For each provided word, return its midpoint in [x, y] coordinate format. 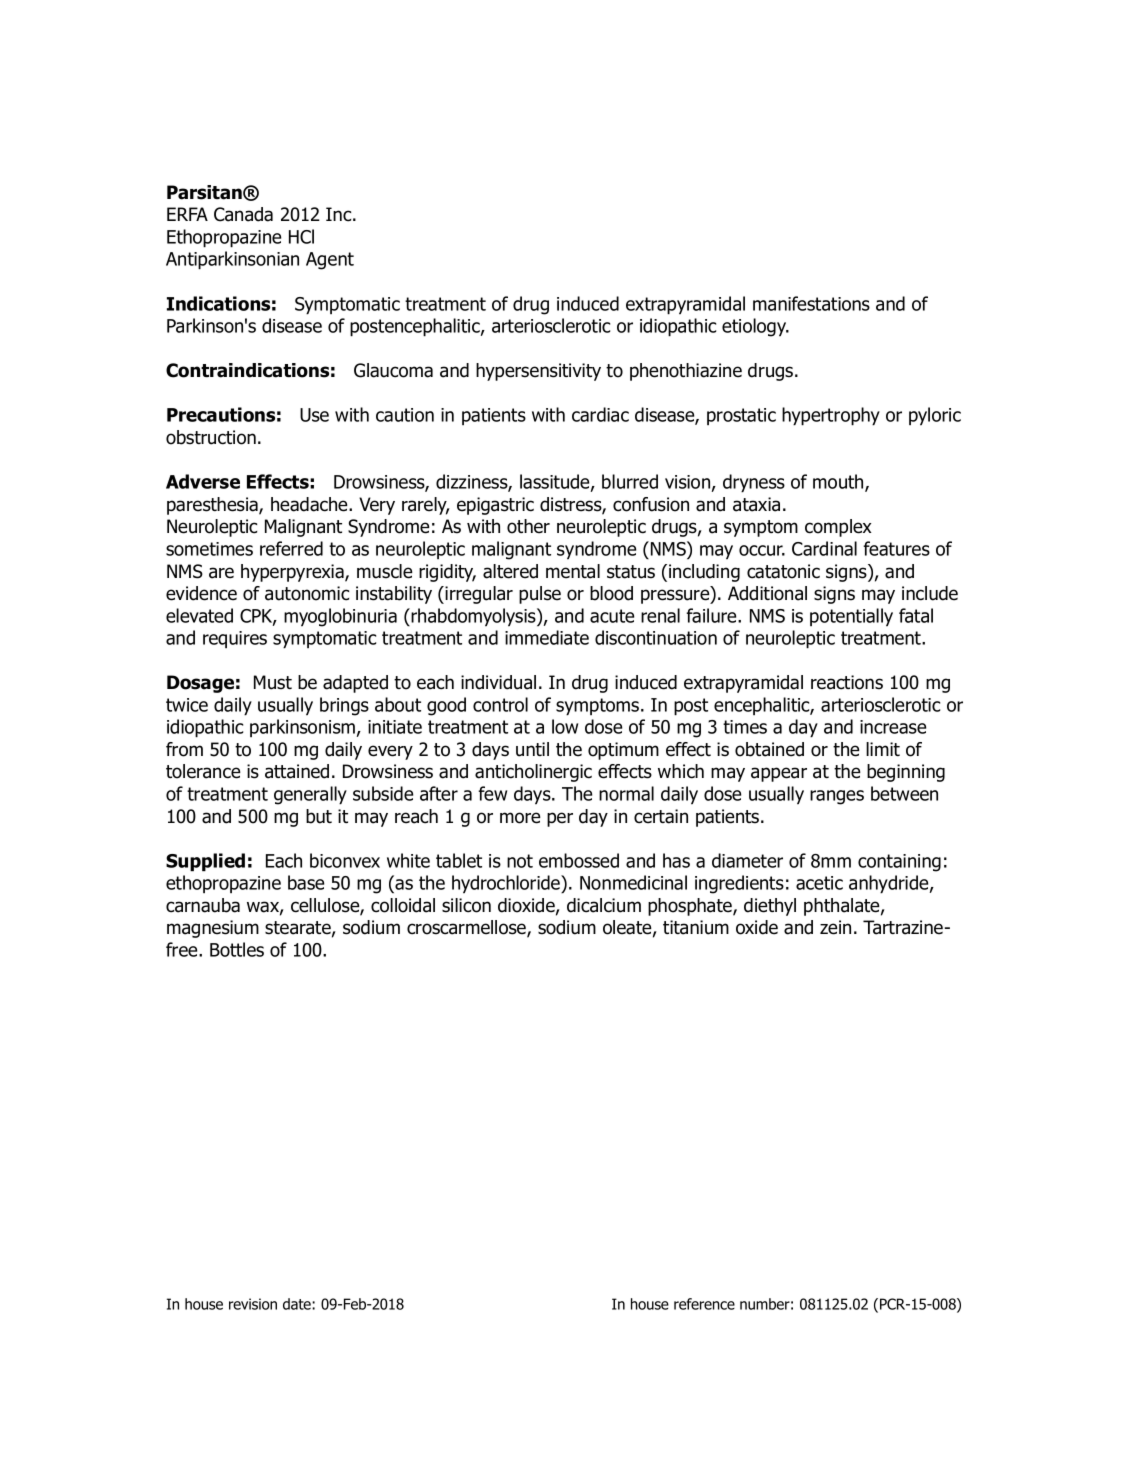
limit [883, 749]
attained [297, 771]
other [528, 526]
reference [704, 1304]
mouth [839, 482]
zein [835, 927]
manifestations [811, 303]
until [532, 749]
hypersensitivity [538, 372]
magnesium [213, 929]
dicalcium [604, 905]
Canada [243, 214]
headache [310, 504]
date [298, 1304]
